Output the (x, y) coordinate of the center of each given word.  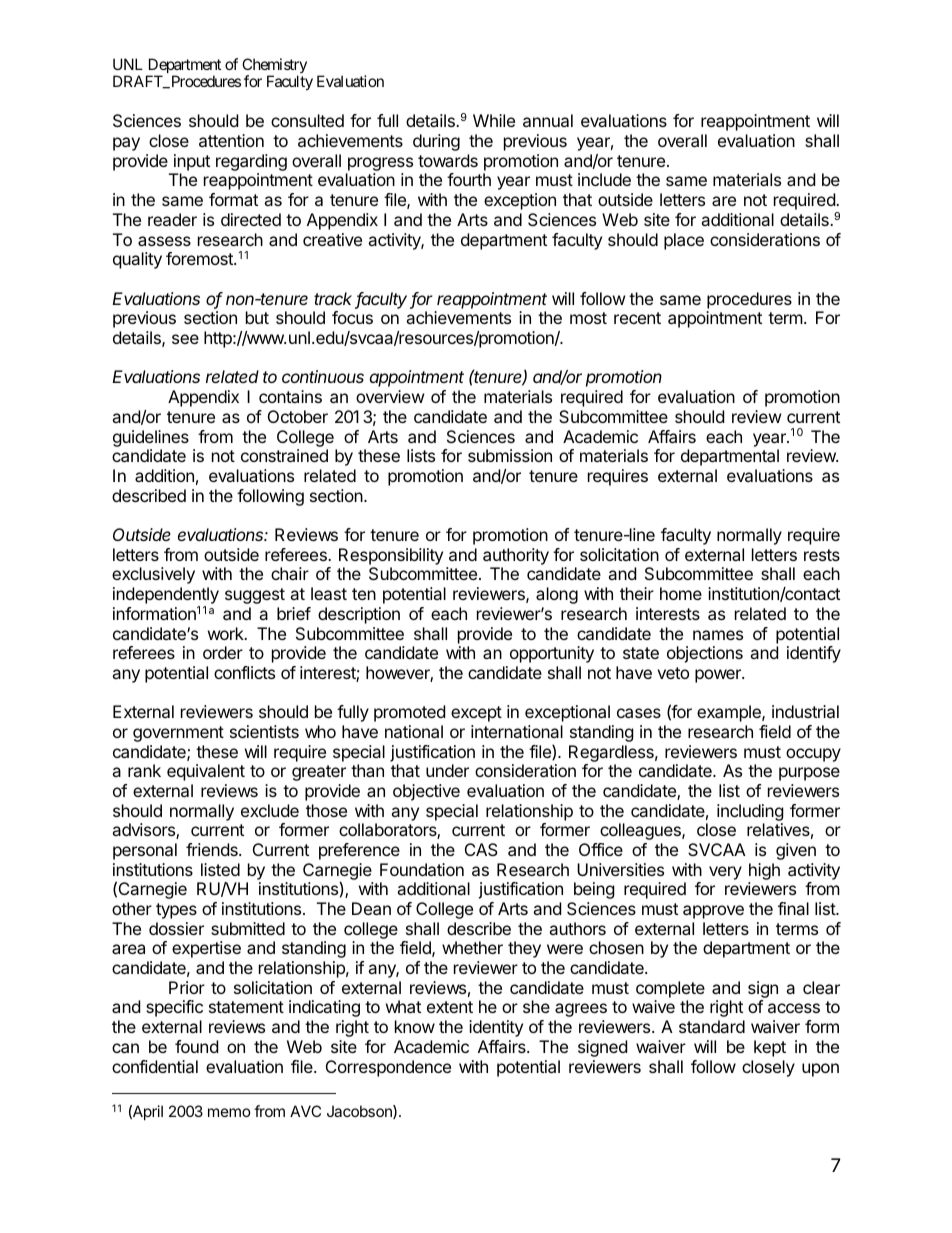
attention (231, 140)
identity (496, 1028)
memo (229, 1112)
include (604, 179)
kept (770, 1048)
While (494, 120)
